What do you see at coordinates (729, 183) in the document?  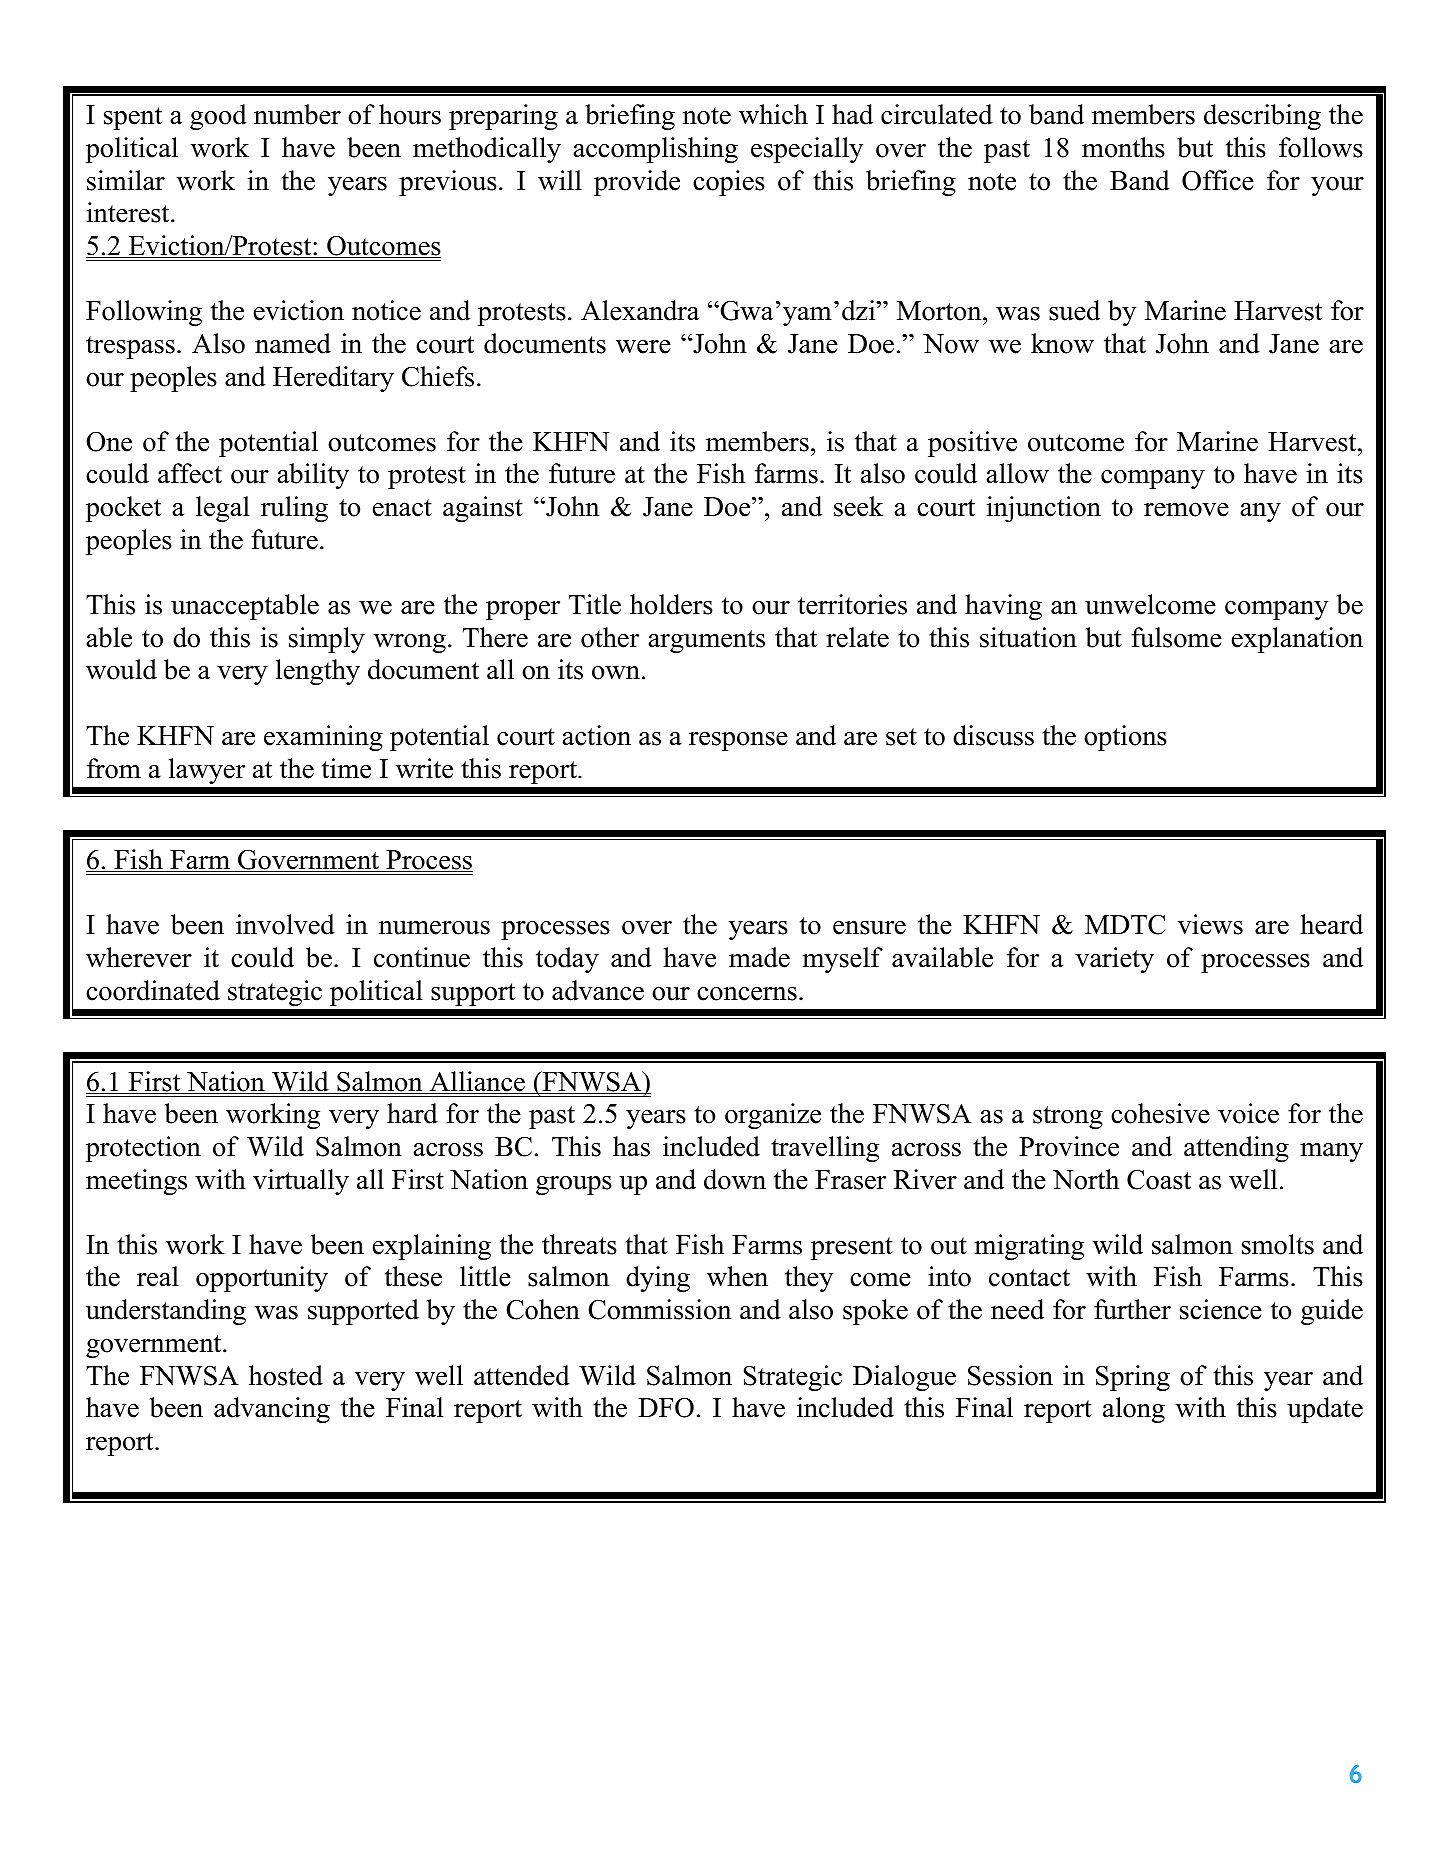 I see `copies` at bounding box center [729, 183].
